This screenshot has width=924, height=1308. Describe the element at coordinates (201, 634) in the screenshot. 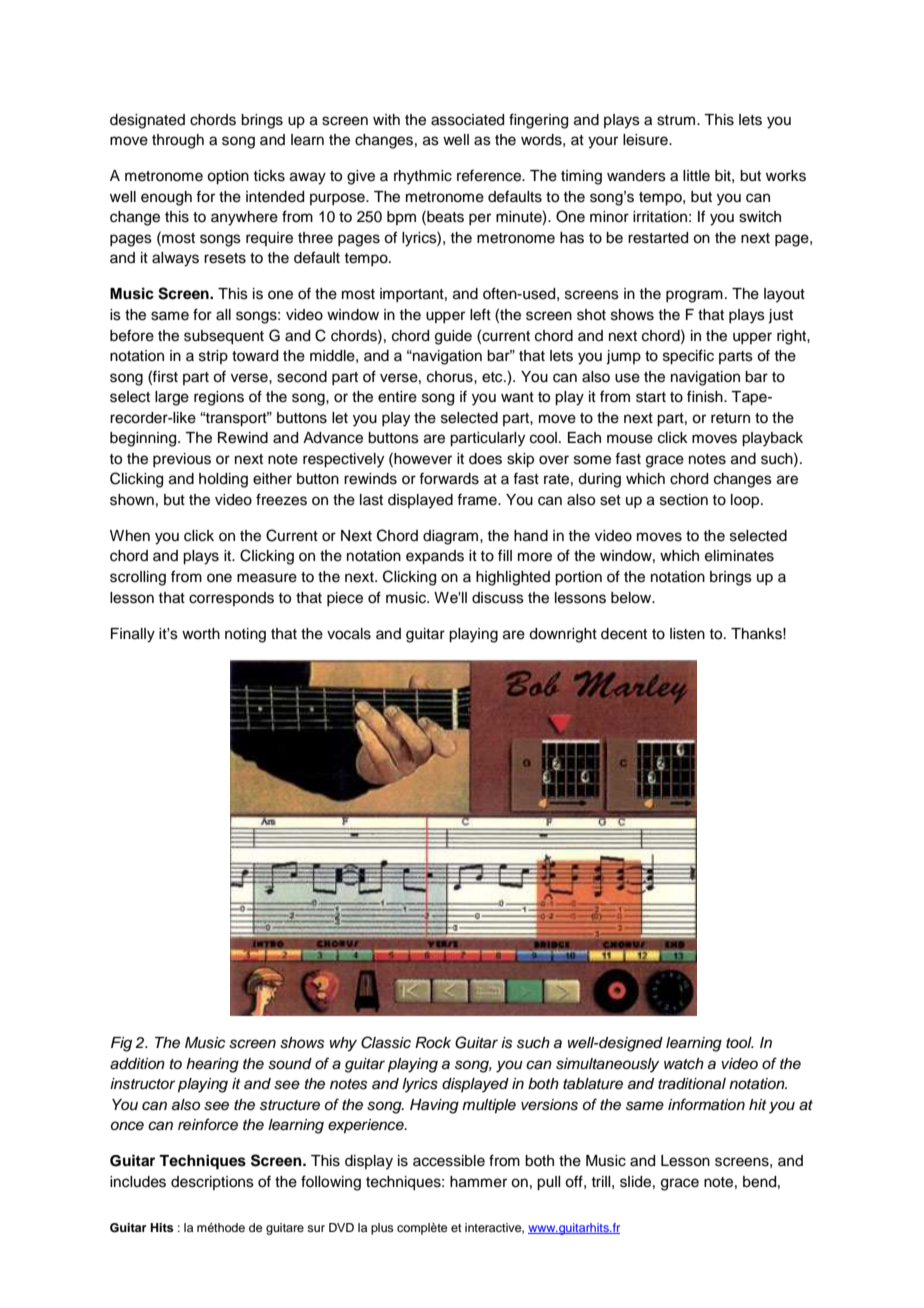

I see `worth` at that location.
